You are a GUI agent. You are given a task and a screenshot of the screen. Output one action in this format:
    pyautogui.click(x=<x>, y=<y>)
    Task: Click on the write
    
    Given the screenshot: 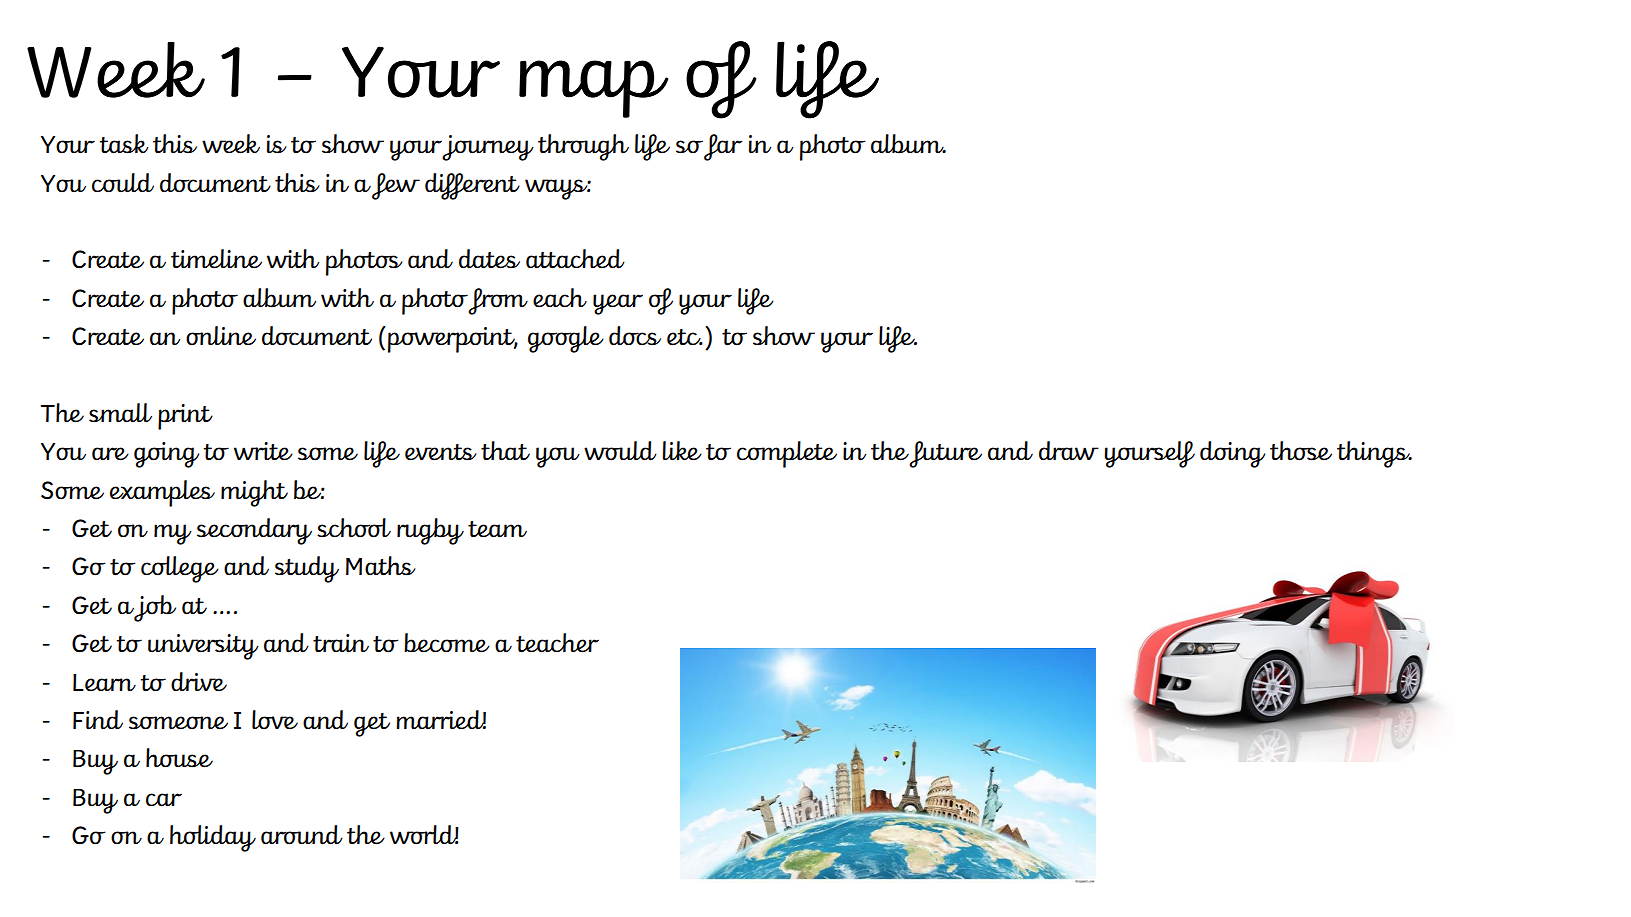 What is the action you would take?
    pyautogui.click(x=263, y=451)
